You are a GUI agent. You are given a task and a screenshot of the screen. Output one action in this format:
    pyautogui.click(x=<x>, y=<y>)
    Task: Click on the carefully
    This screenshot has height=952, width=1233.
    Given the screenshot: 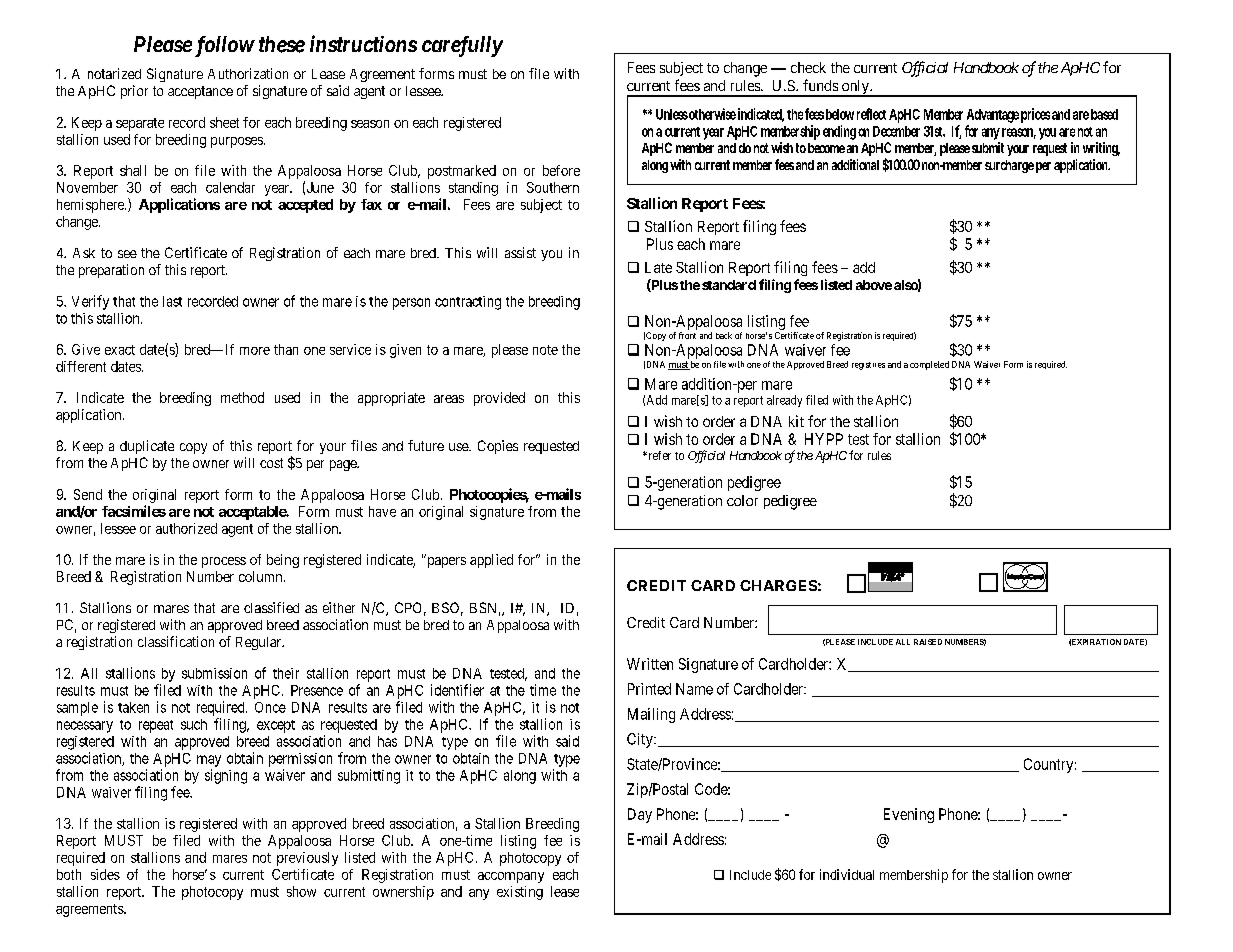 What is the action you would take?
    pyautogui.click(x=462, y=46)
